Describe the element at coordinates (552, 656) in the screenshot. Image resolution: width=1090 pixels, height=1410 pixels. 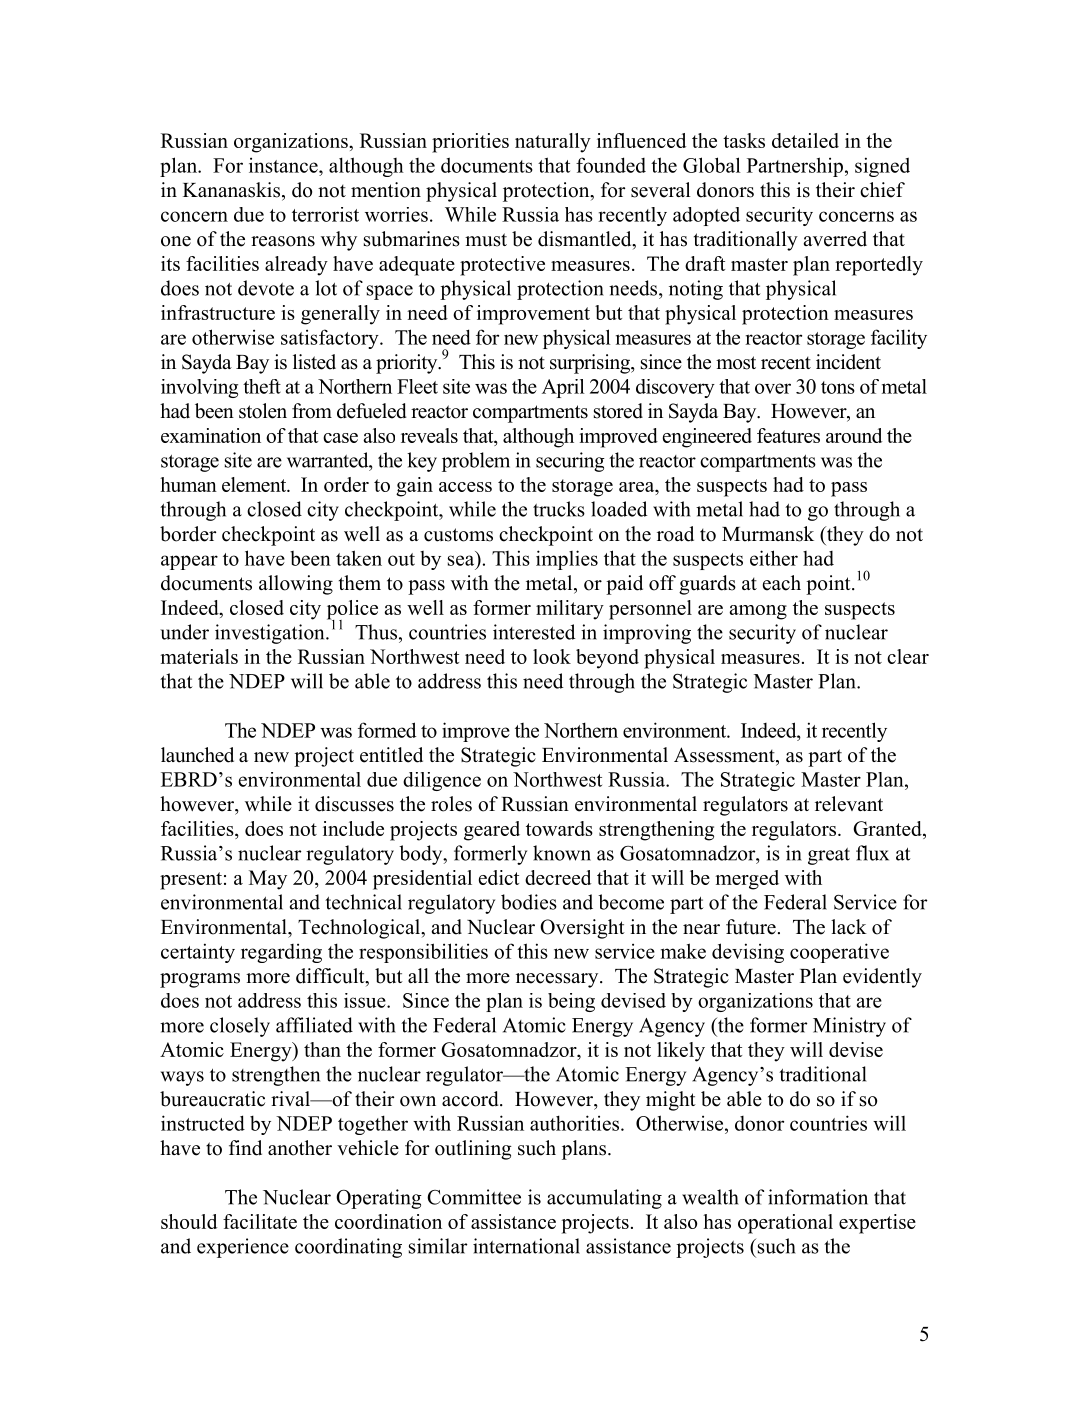
I see `look` at that location.
